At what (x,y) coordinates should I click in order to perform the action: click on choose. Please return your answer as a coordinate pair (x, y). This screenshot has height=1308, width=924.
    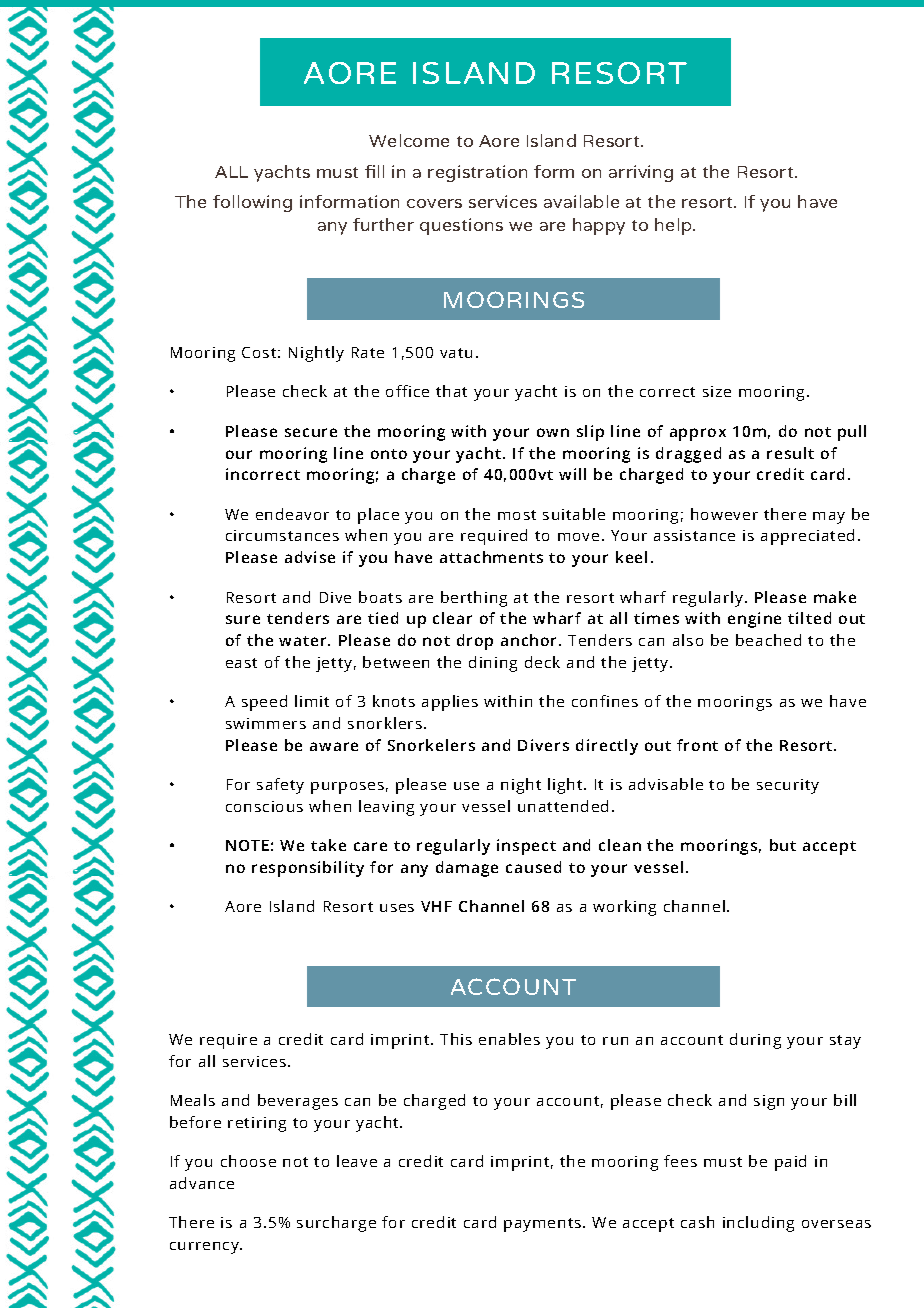
    Looking at the image, I should click on (248, 1161).
